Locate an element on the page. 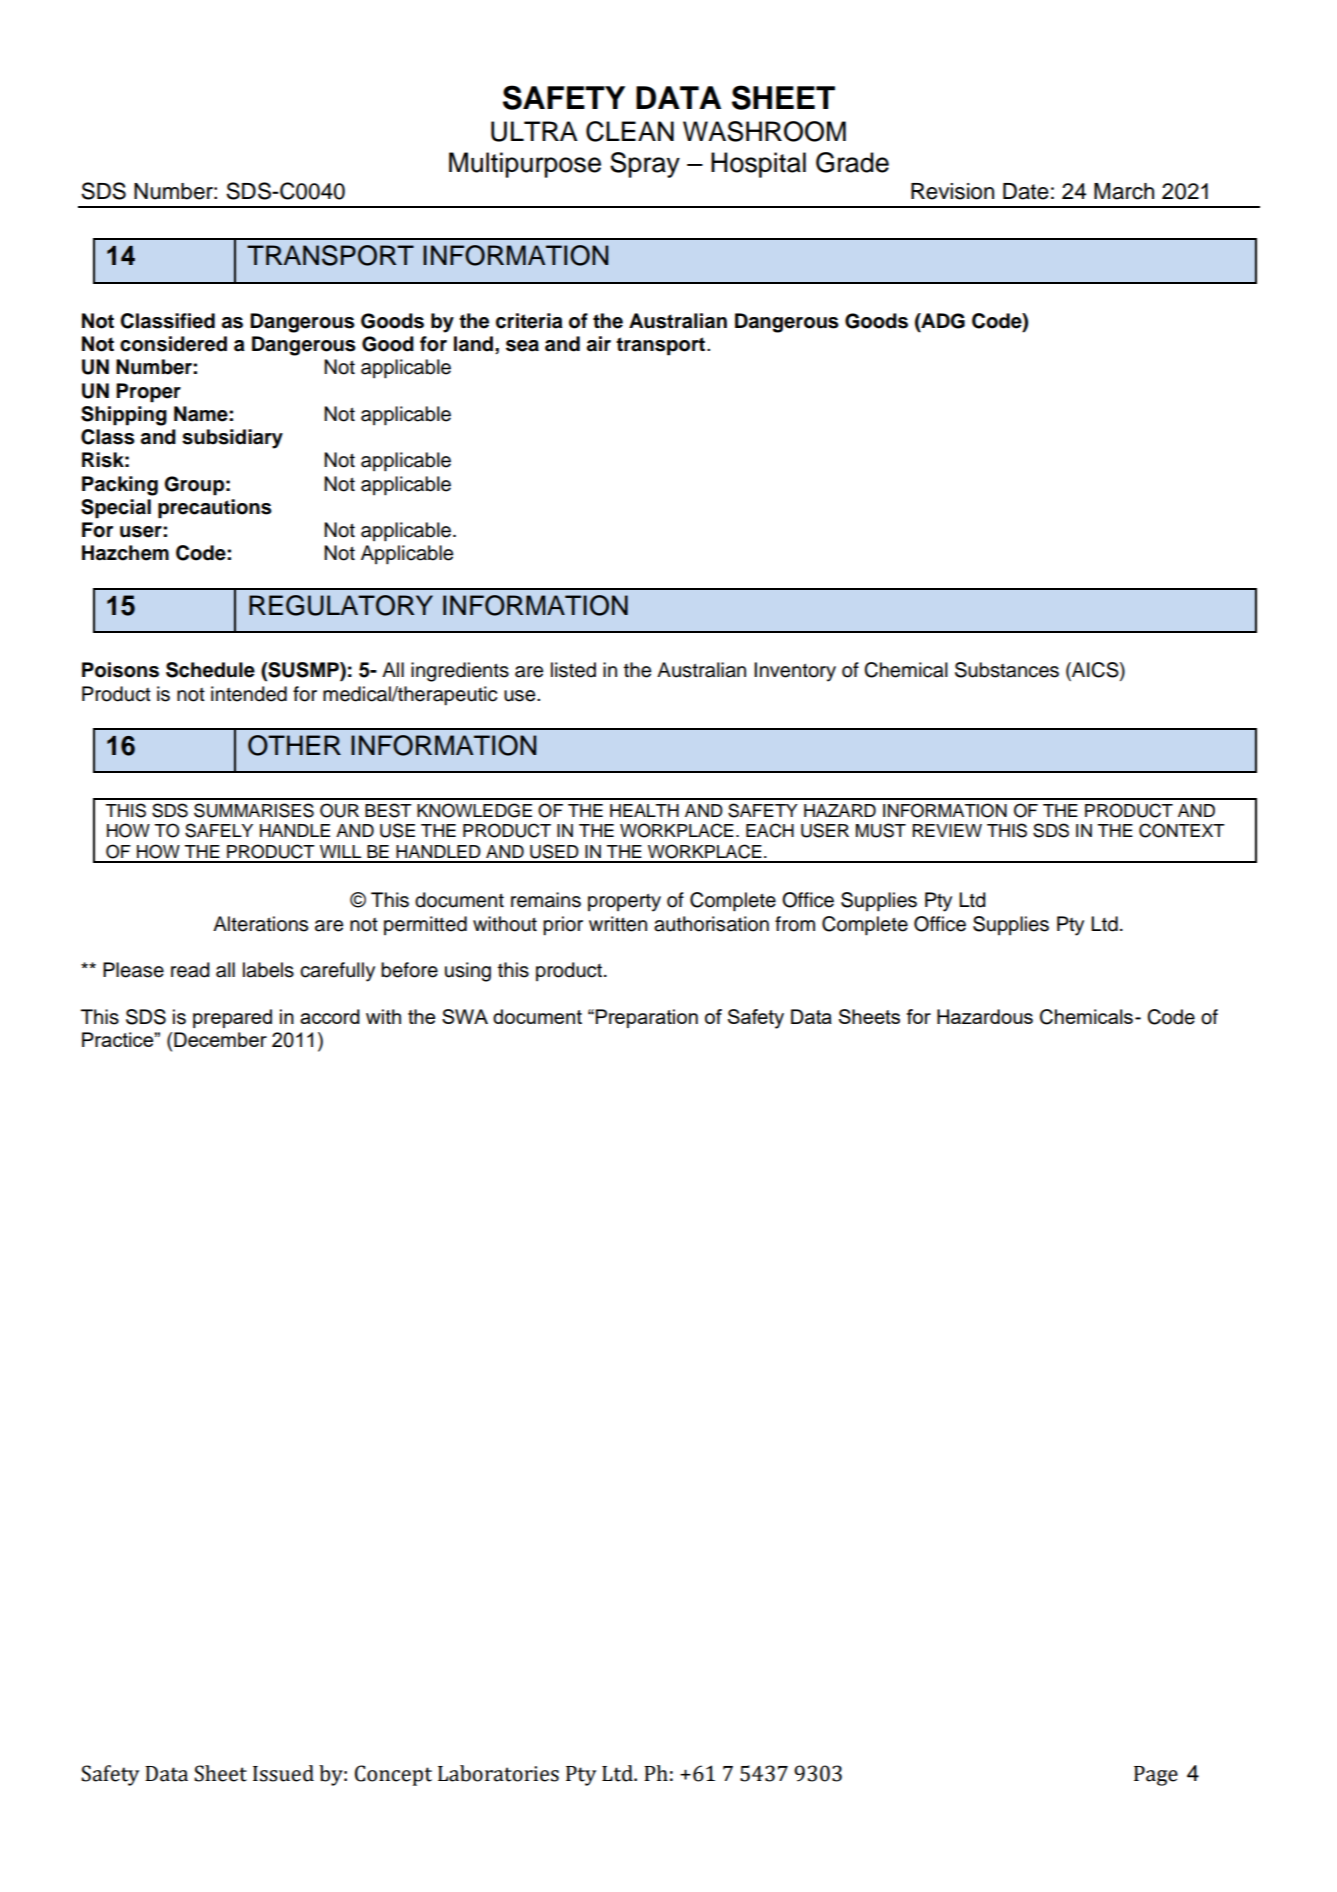 The width and height of the image is (1337, 1892). Preparation is located at coordinates (646, 1018).
